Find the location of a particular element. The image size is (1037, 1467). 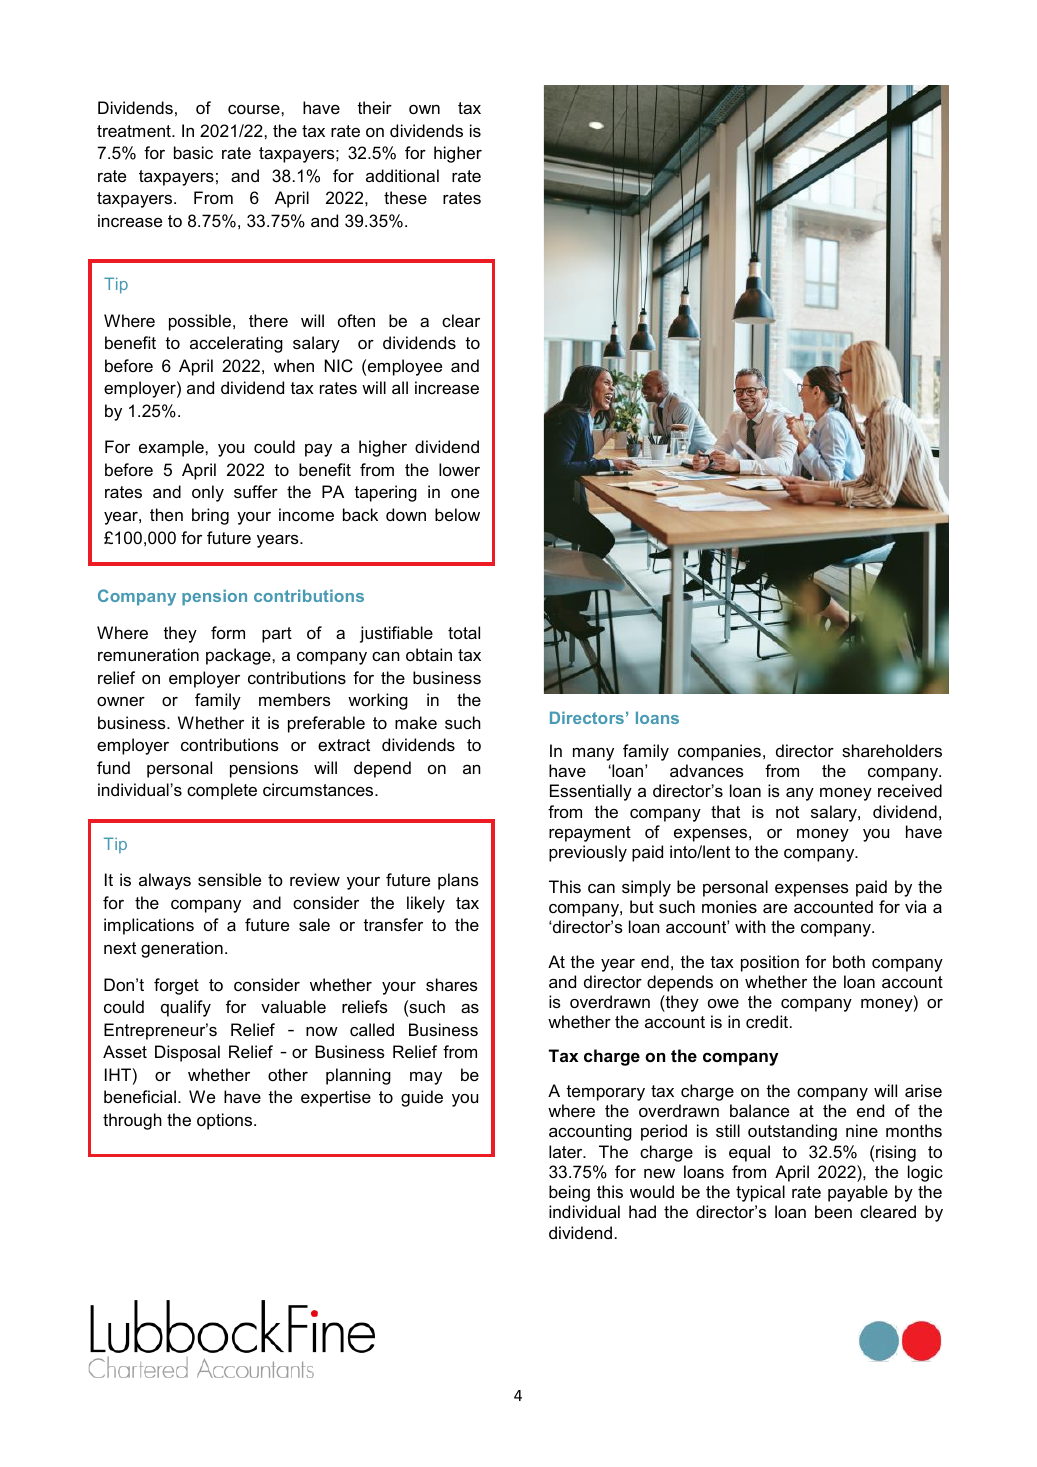

options is located at coordinates (226, 1121).
